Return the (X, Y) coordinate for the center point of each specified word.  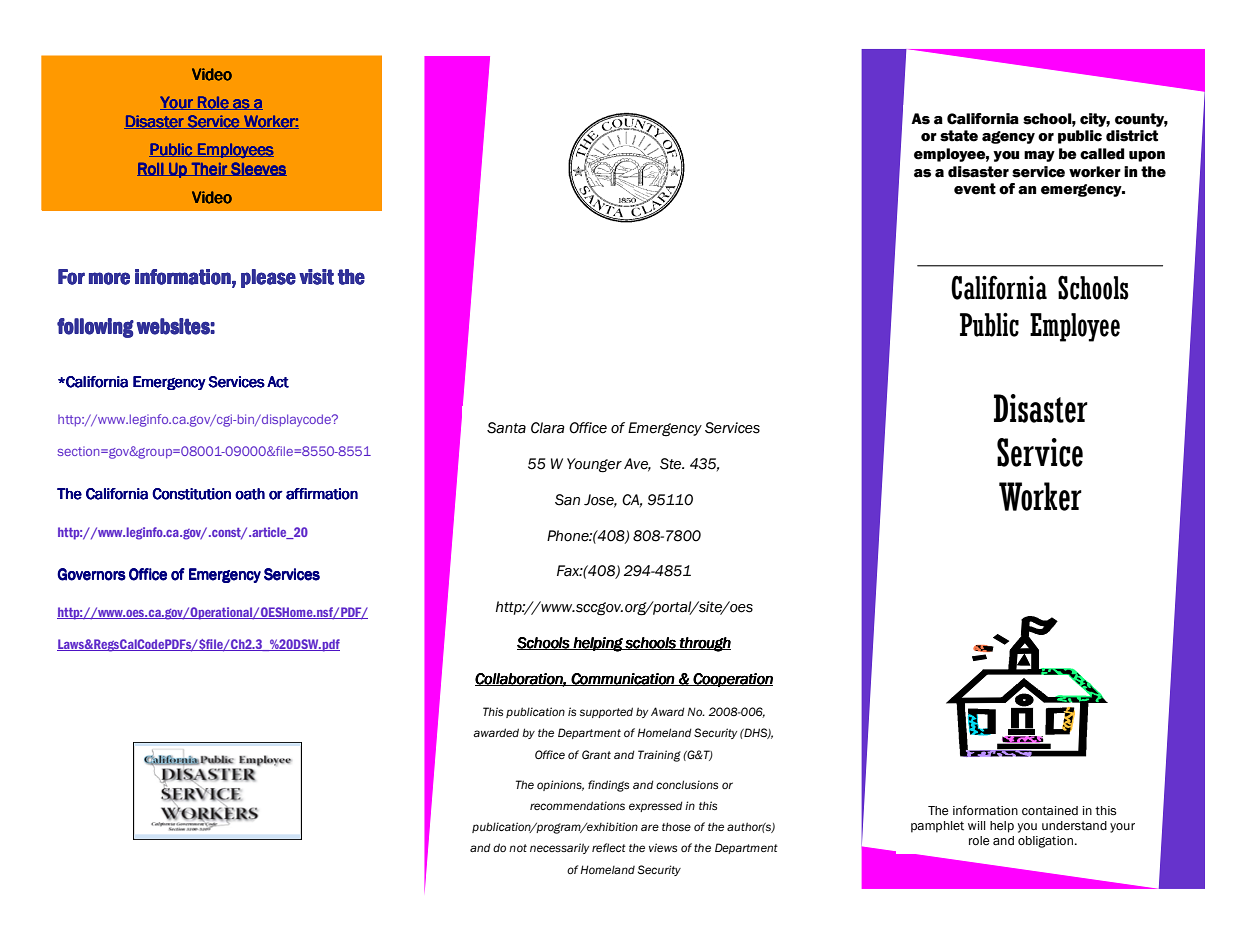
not (518, 848)
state (959, 136)
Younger (594, 465)
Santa (506, 428)
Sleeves (258, 169)
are (650, 827)
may (1039, 156)
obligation (1045, 842)
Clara (548, 428)
